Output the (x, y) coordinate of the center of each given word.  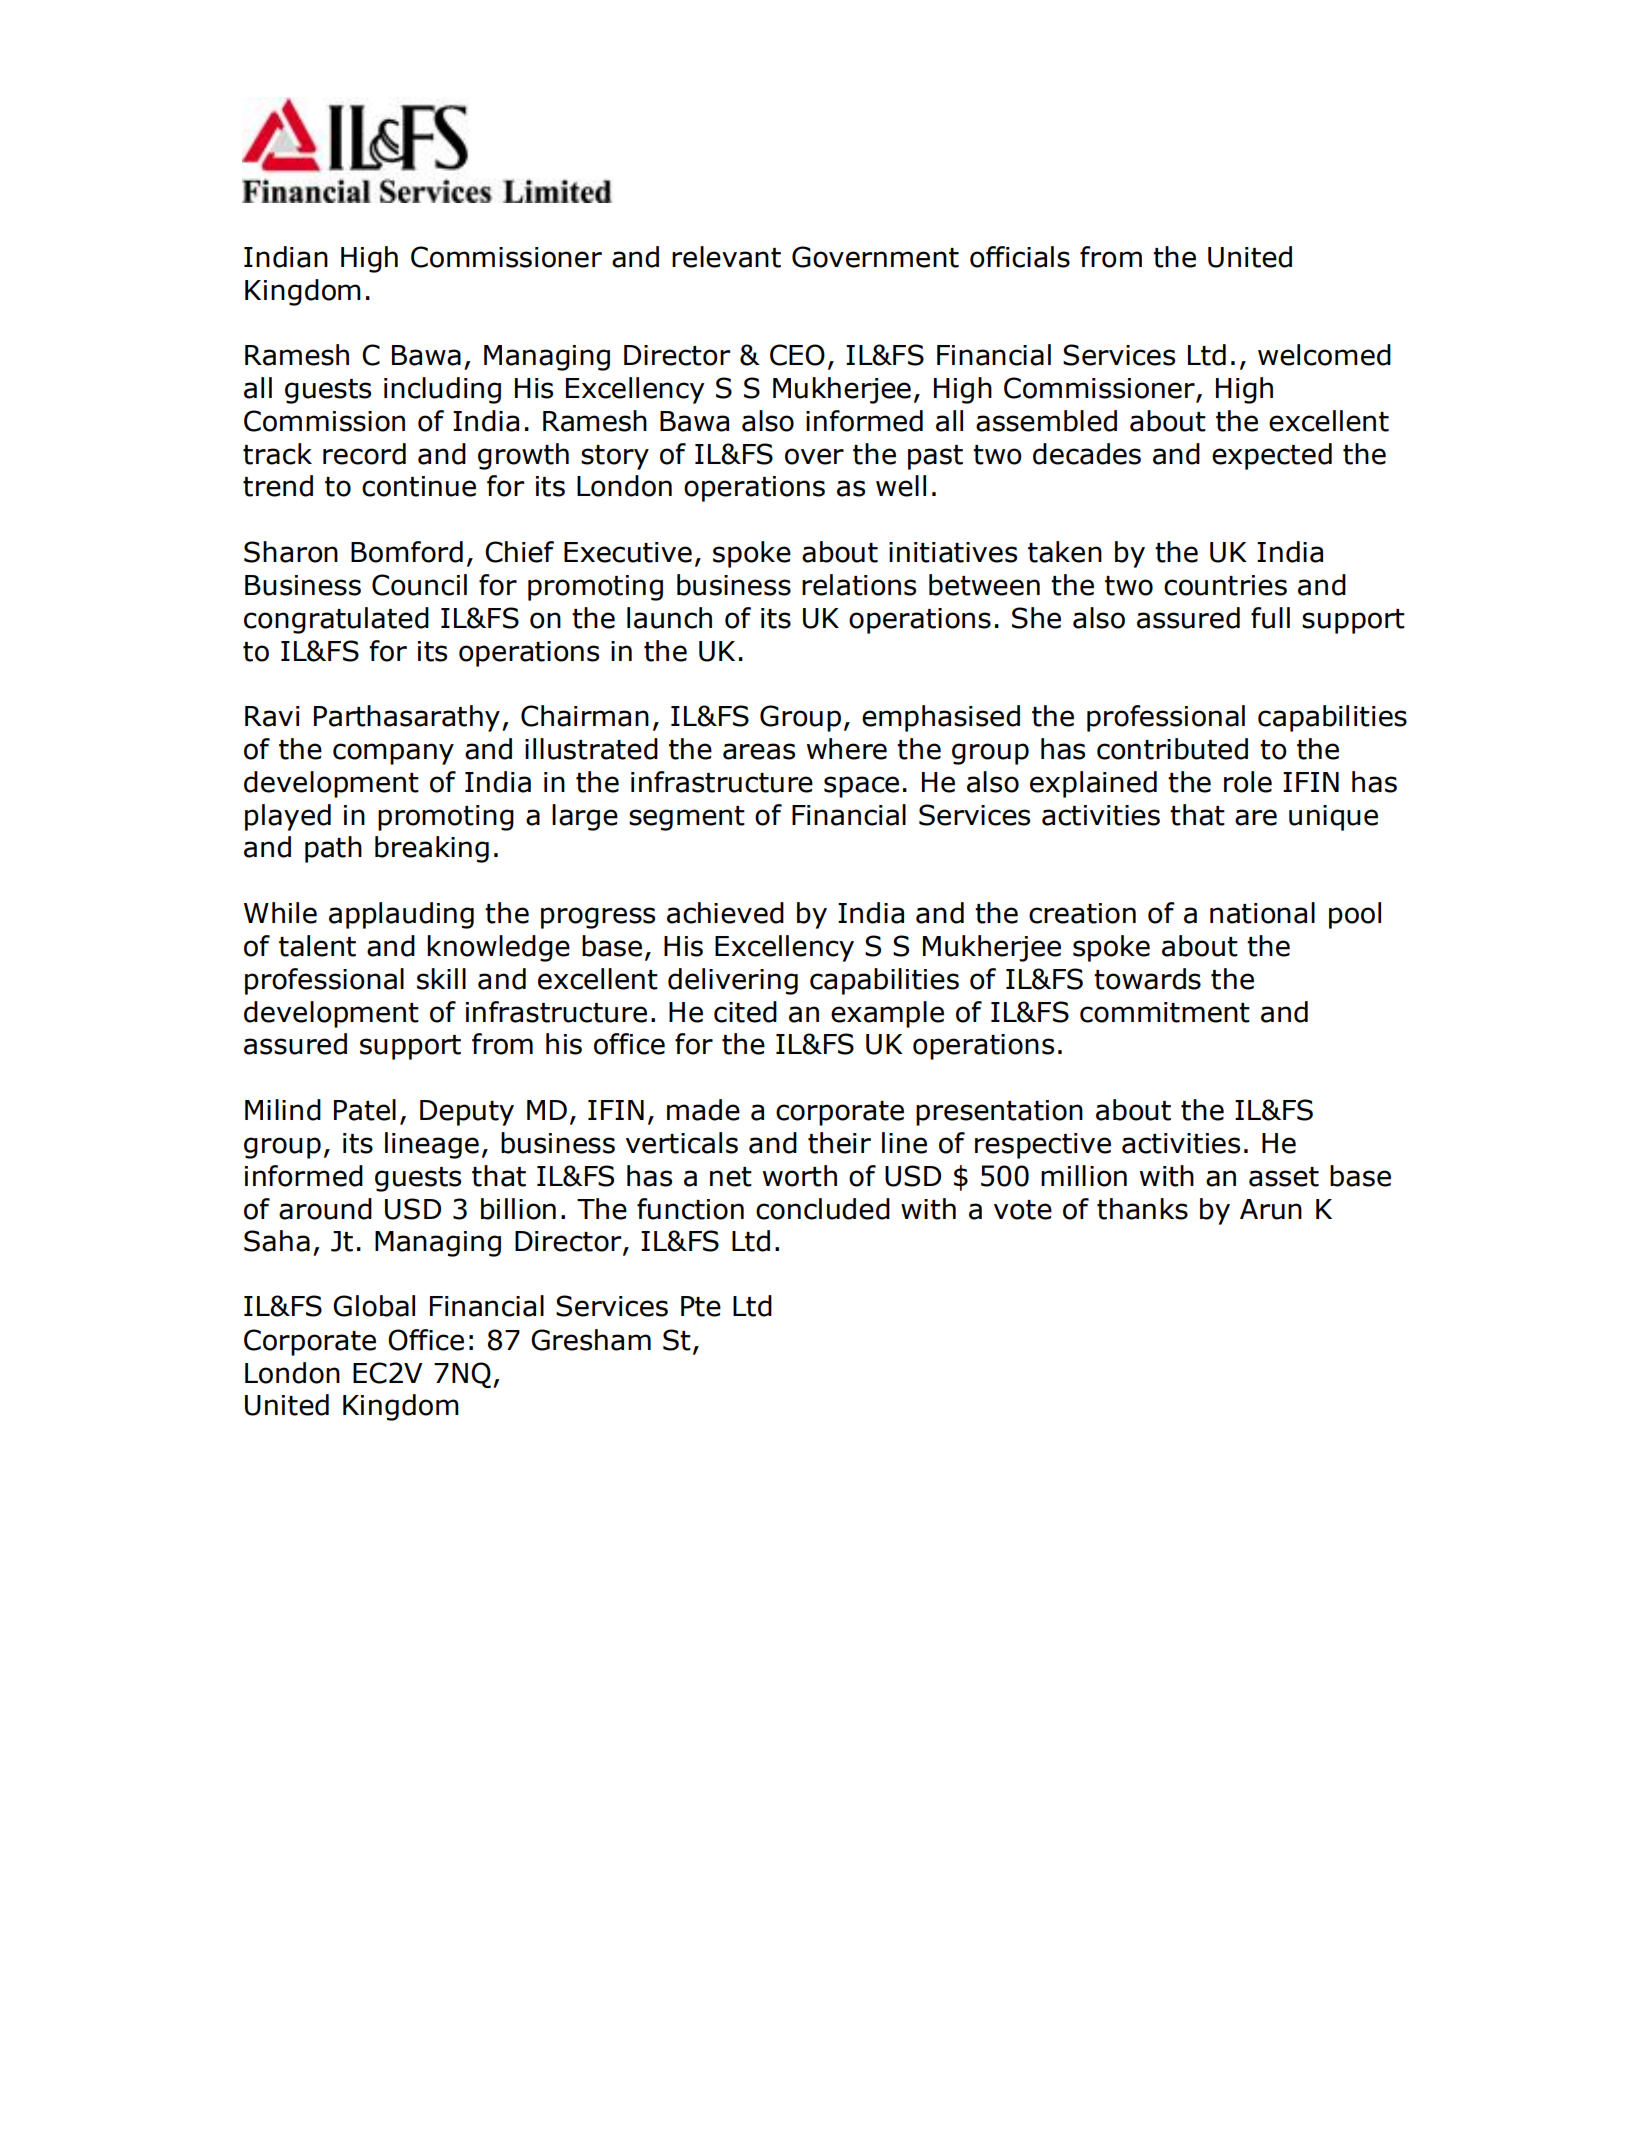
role (1248, 782)
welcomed (1324, 355)
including (442, 390)
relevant (726, 257)
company (393, 754)
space (861, 787)
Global (374, 1306)
